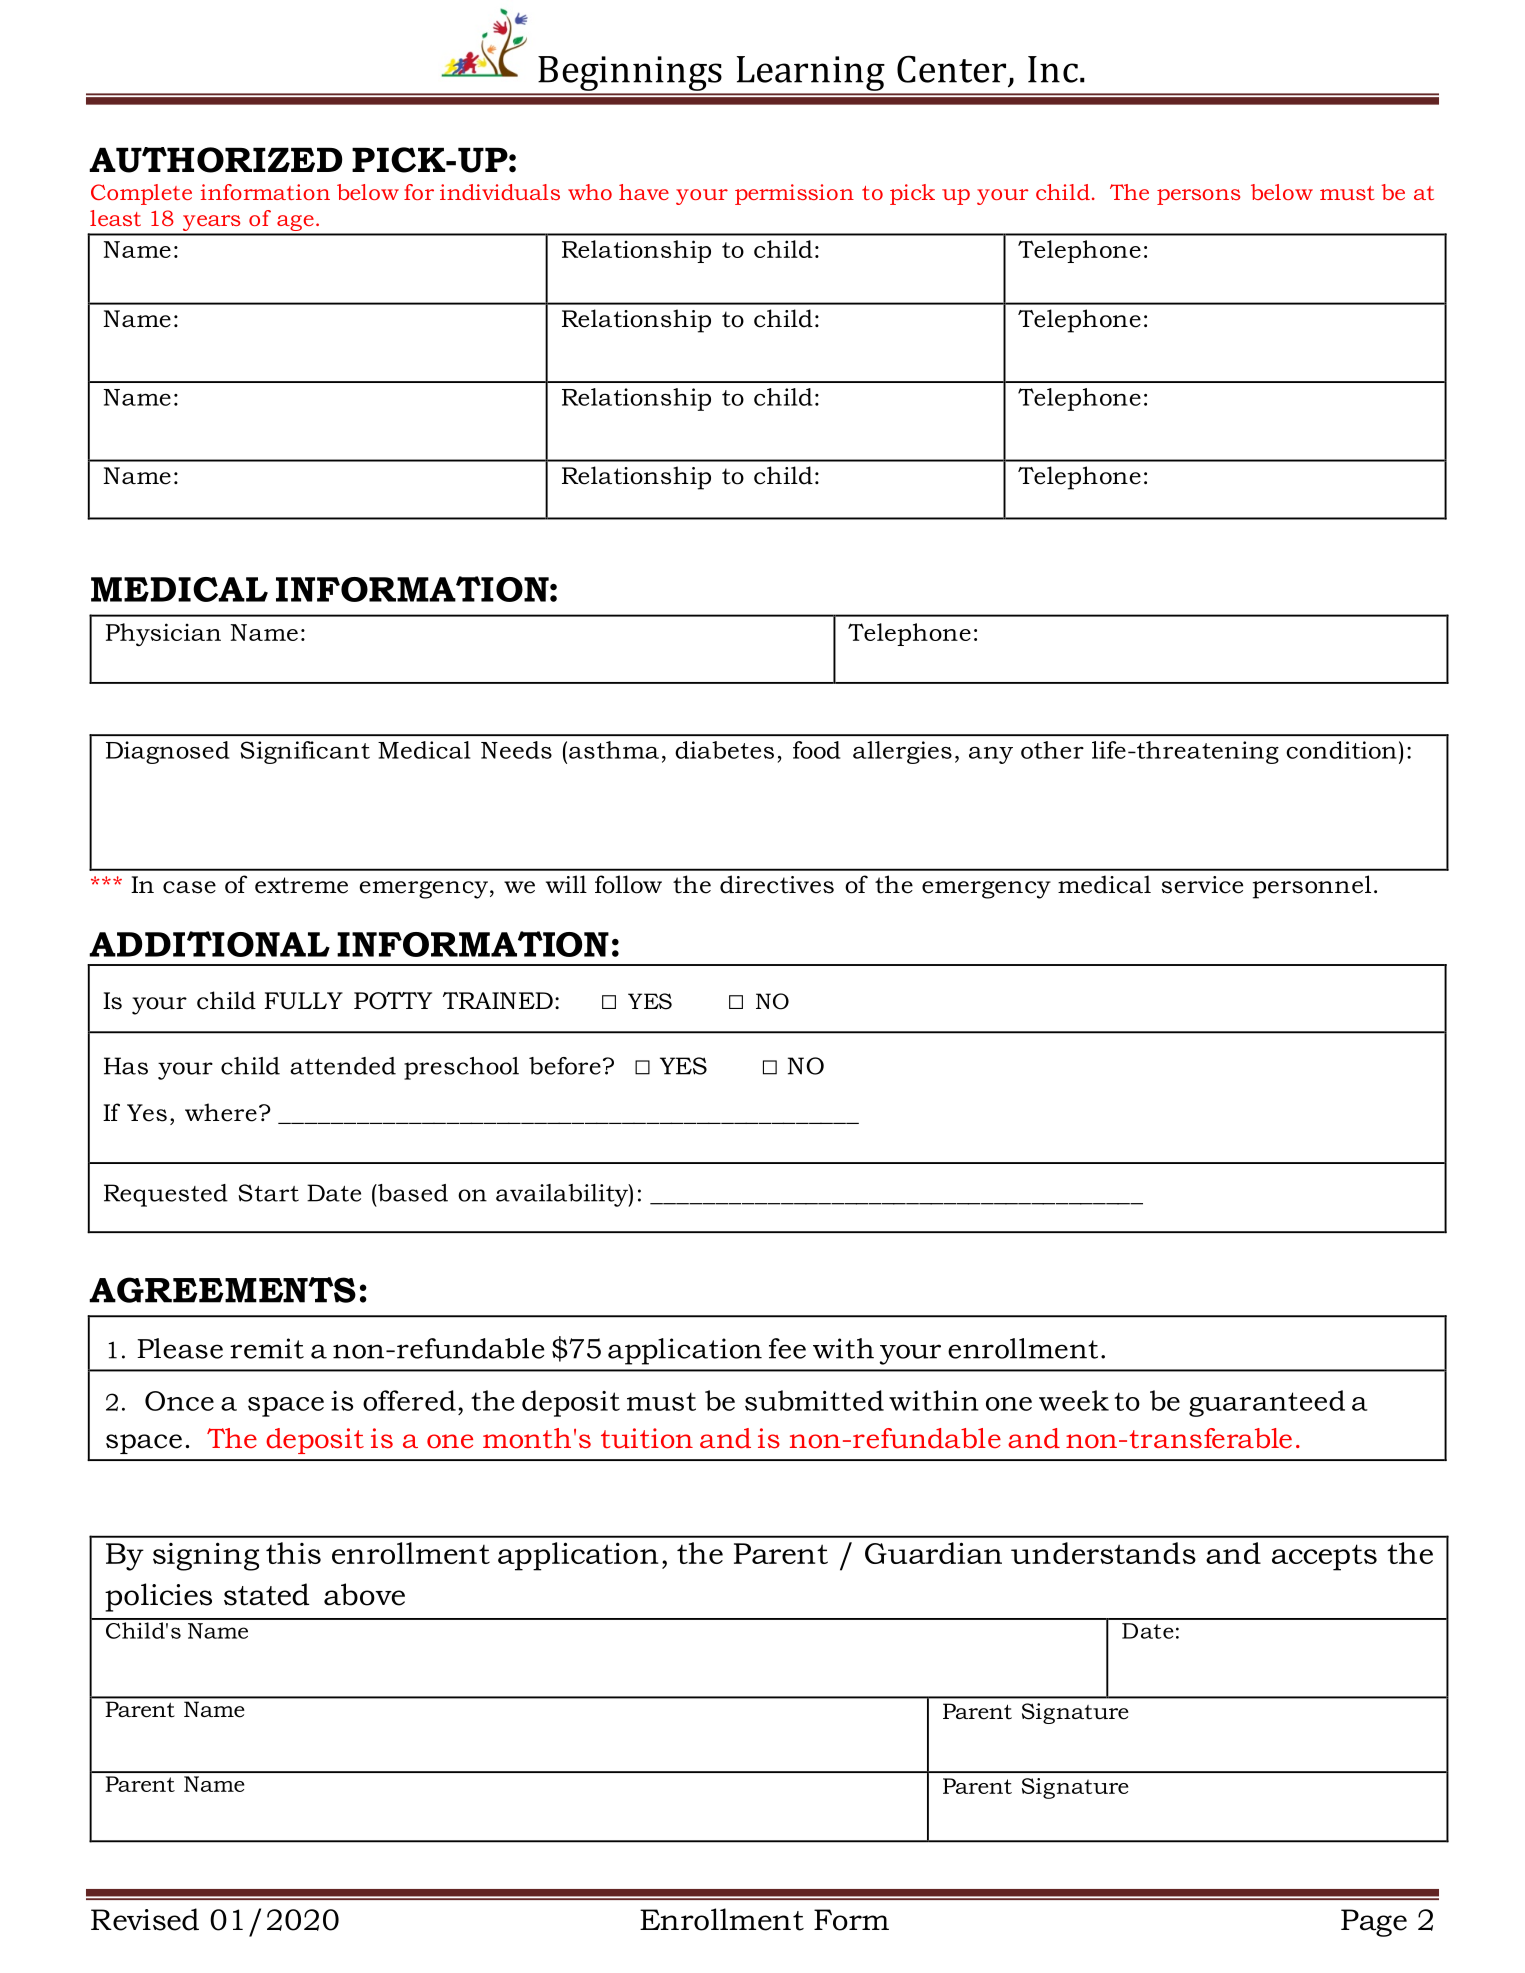  Describe the element at coordinates (1202, 885) in the screenshot. I see `service` at that location.
